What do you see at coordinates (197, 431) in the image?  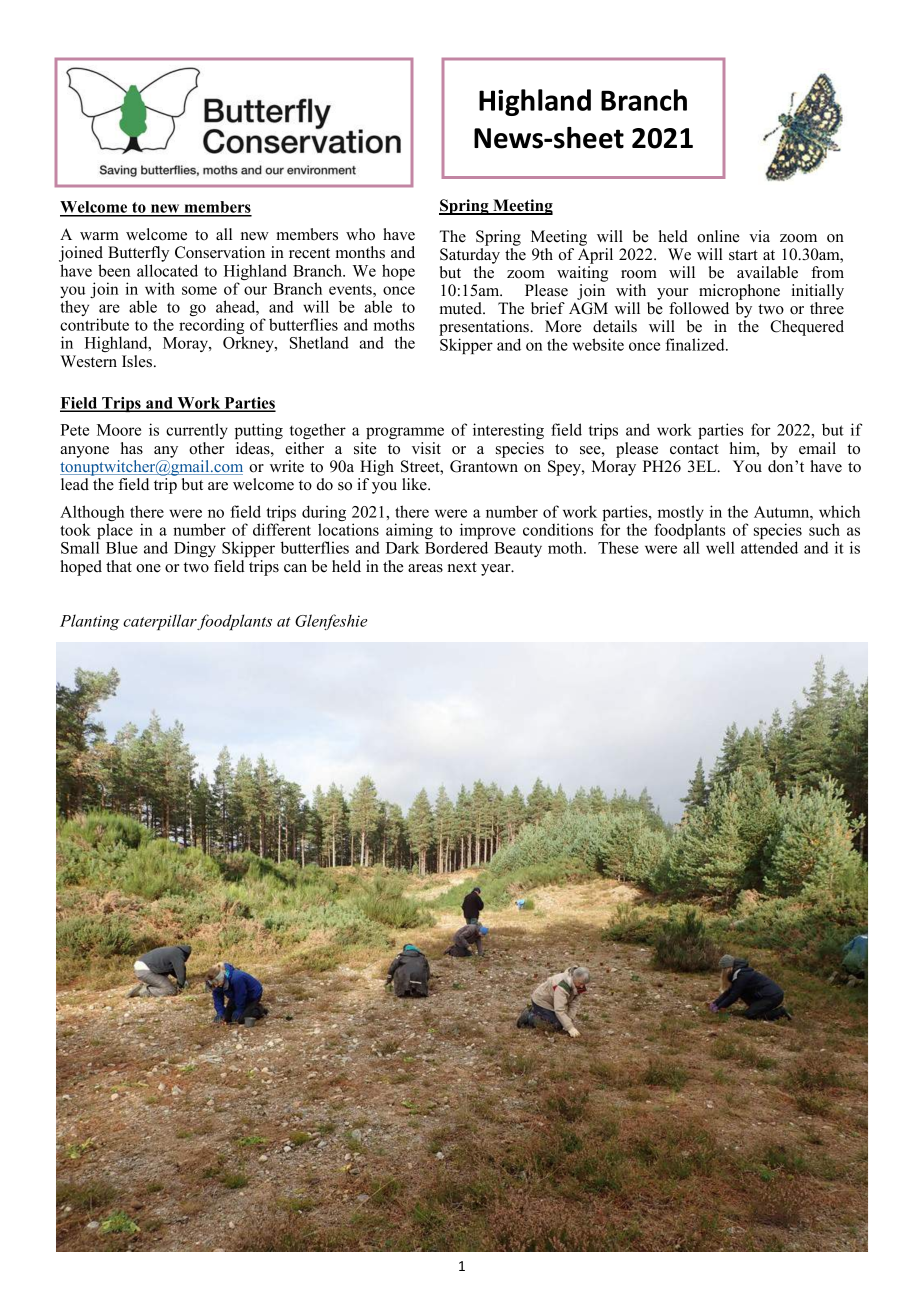 I see `currently` at bounding box center [197, 431].
